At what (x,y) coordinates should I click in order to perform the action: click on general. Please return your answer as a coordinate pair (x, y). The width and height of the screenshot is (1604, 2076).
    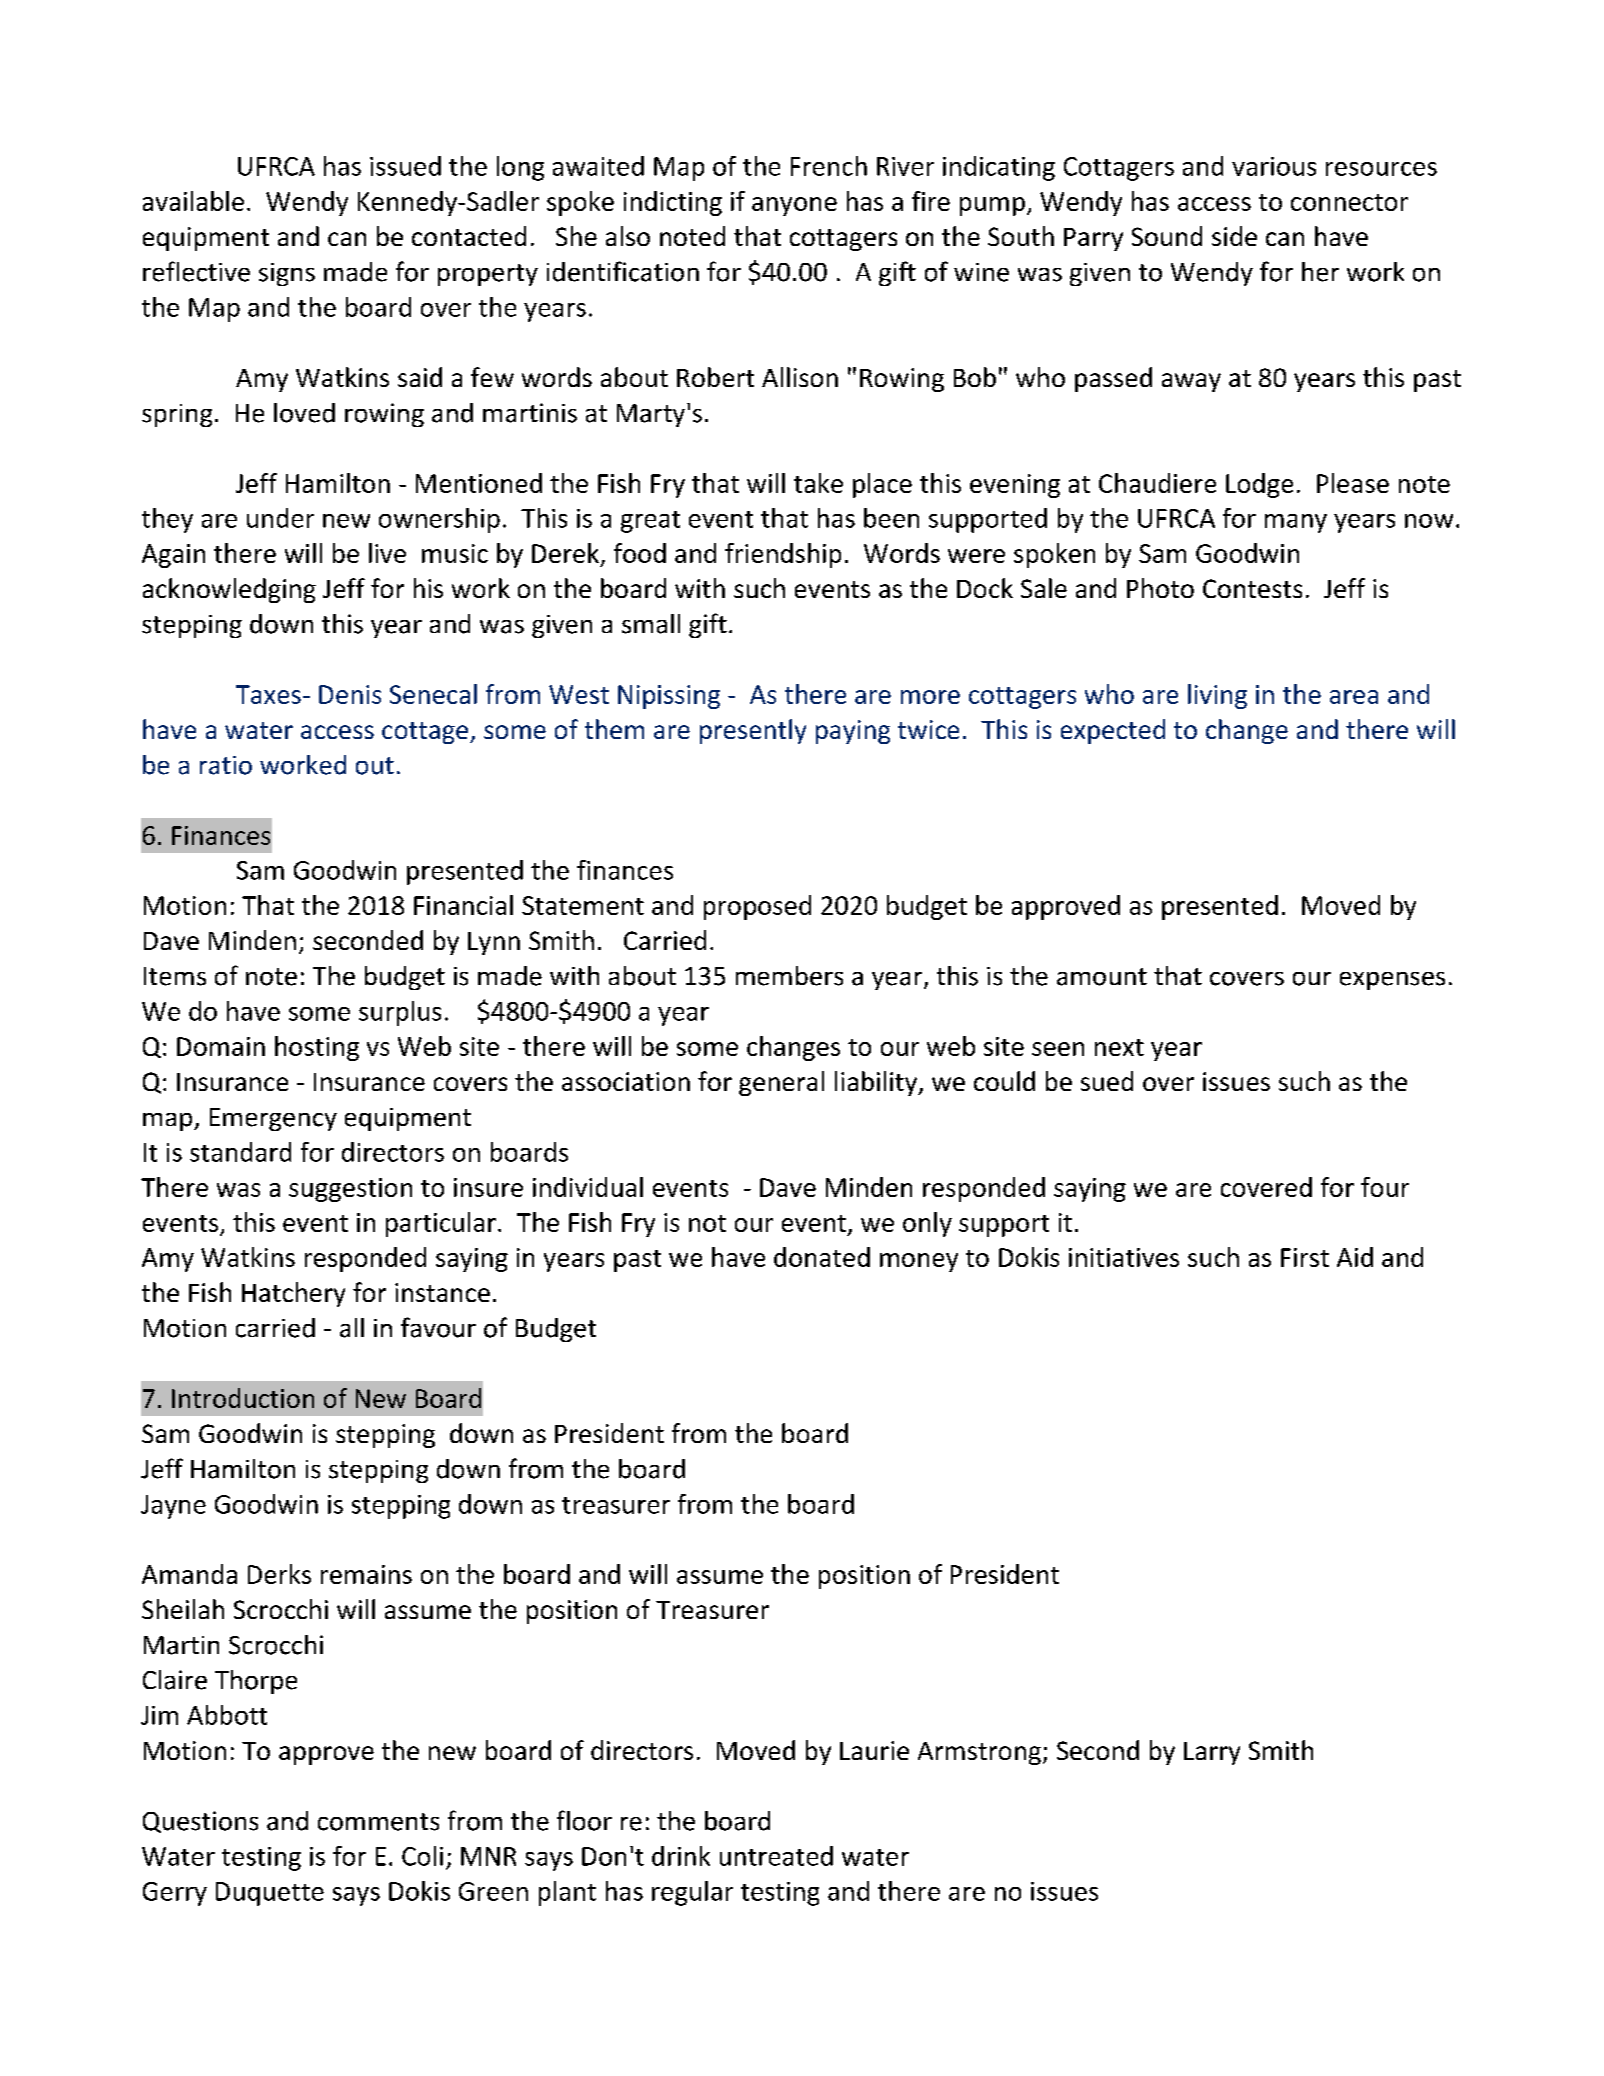
    Looking at the image, I should click on (781, 1083).
